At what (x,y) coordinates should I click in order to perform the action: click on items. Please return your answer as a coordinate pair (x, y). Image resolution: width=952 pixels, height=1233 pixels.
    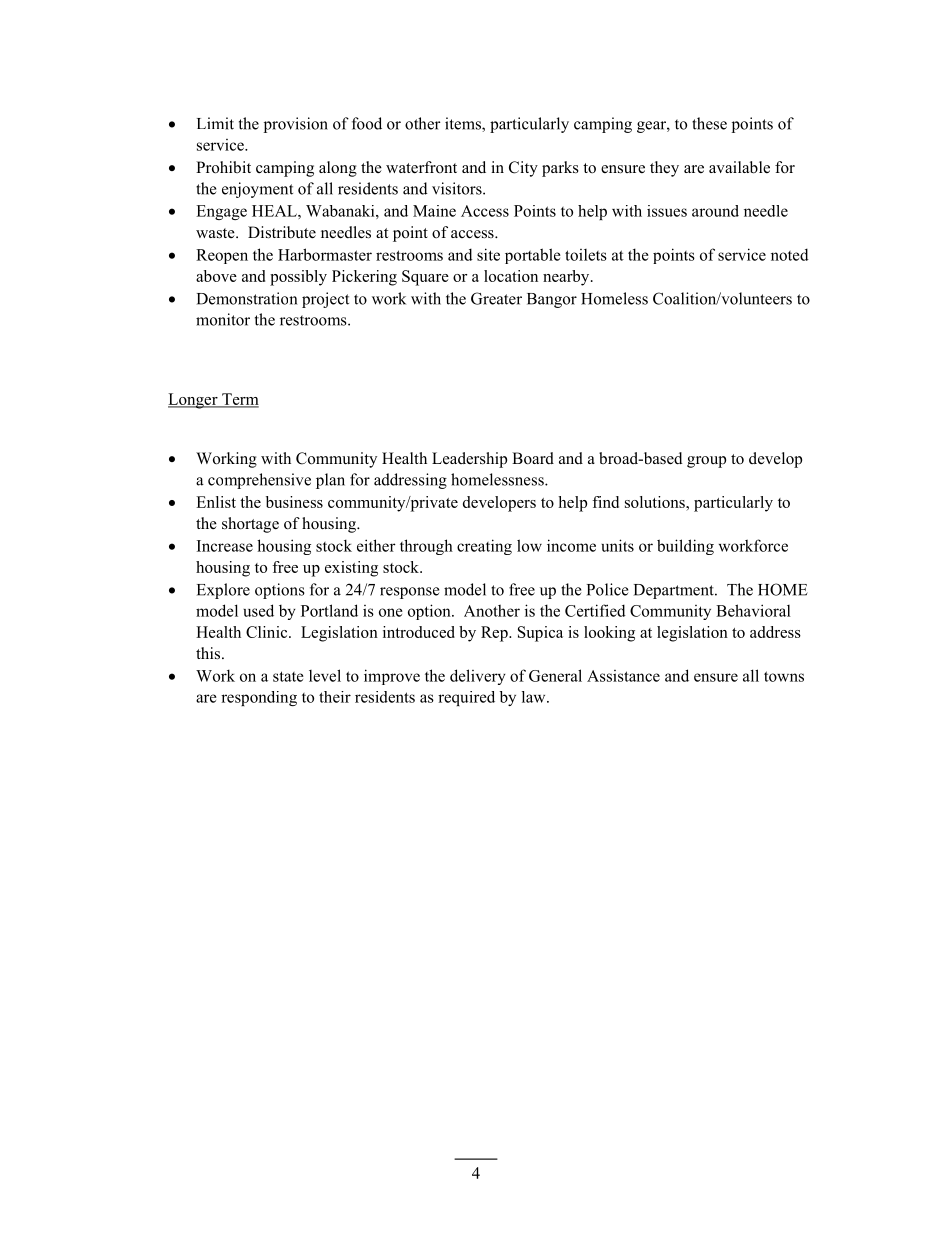
    Looking at the image, I should click on (464, 124).
